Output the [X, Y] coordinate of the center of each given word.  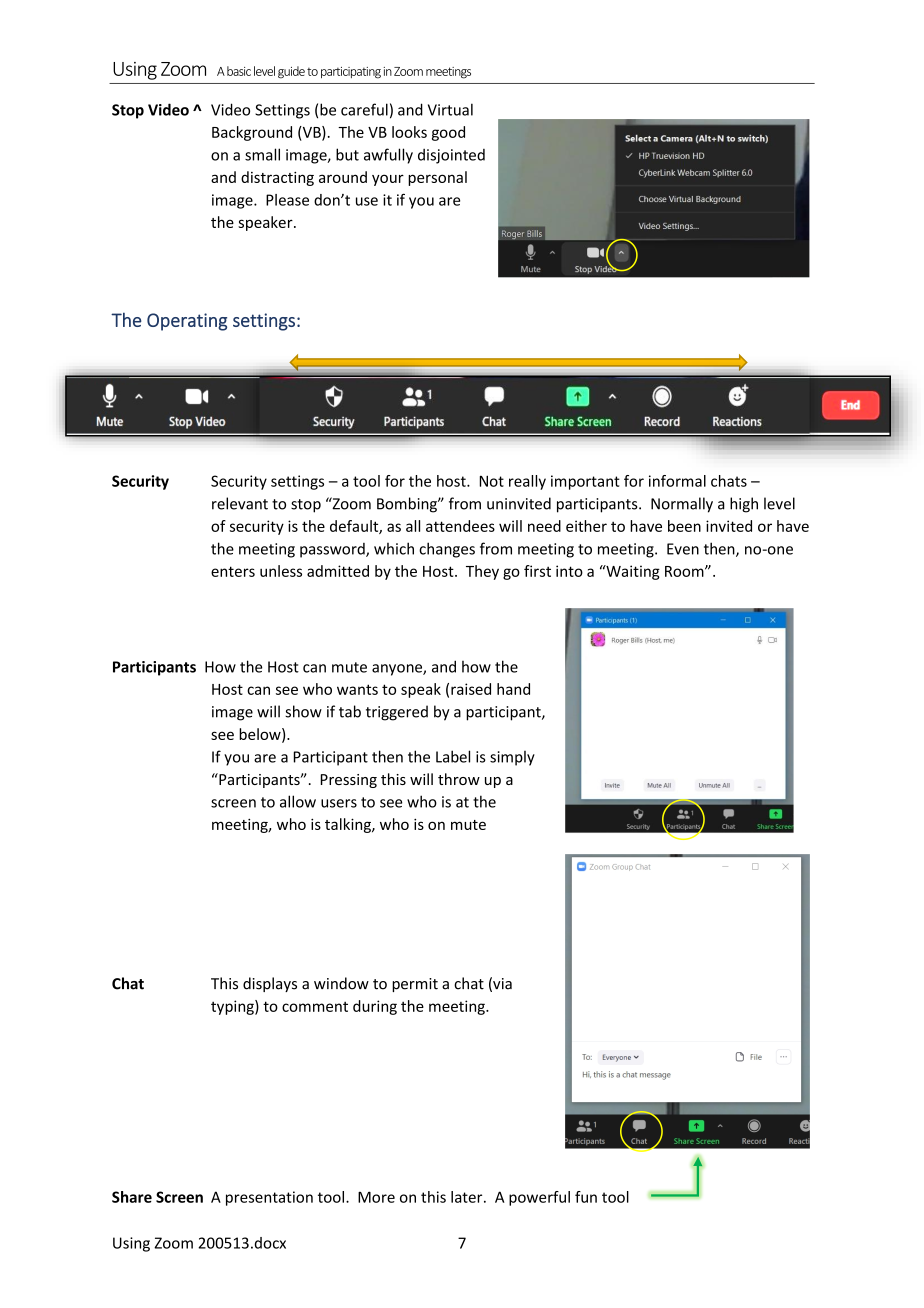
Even [683, 549]
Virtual [450, 109]
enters [233, 571]
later [468, 1197]
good [448, 133]
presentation [269, 1198]
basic [239, 71]
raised [471, 689]
